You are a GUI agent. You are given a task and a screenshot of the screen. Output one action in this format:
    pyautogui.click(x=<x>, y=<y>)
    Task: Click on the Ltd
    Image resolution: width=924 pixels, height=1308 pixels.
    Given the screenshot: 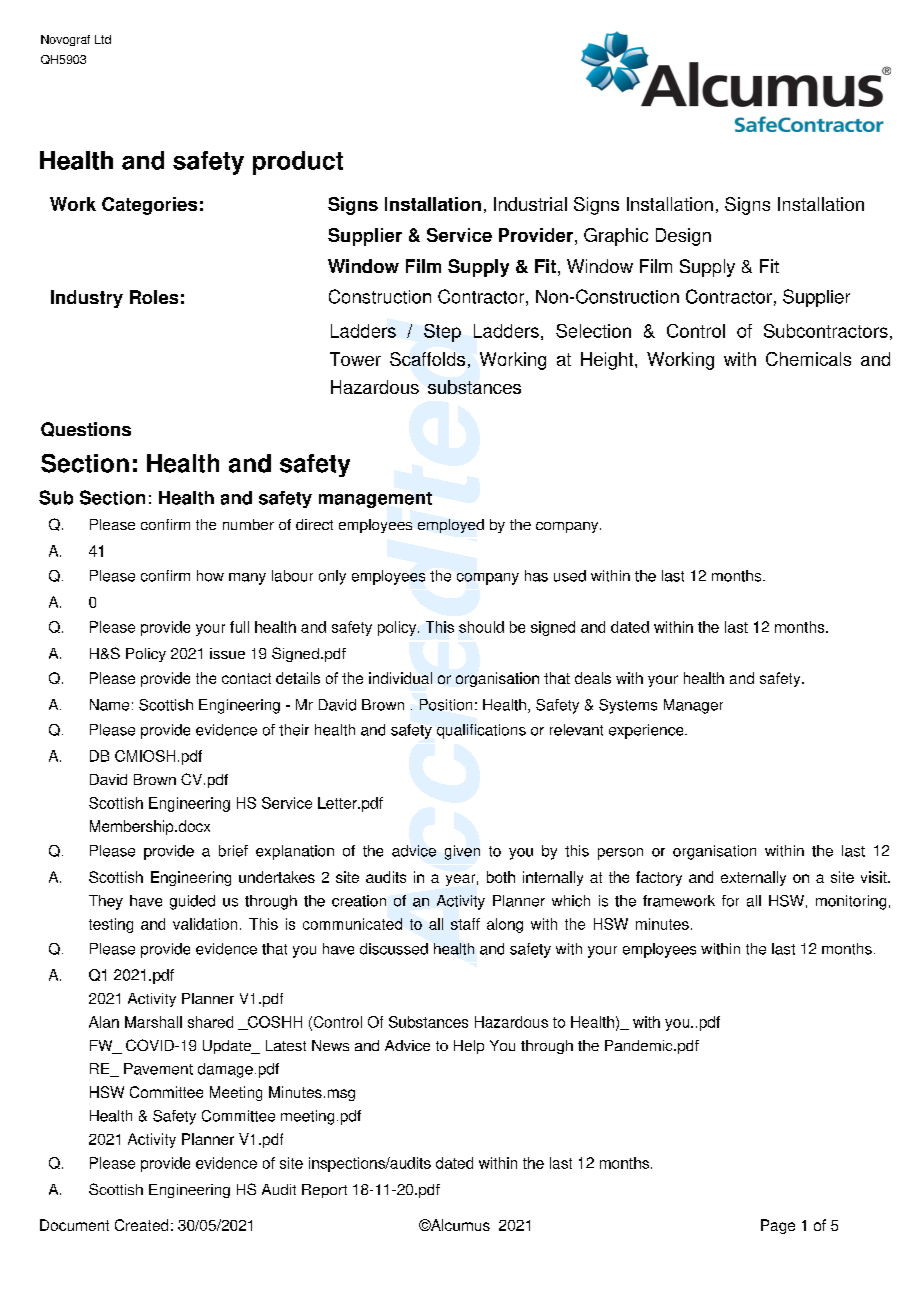 What is the action you would take?
    pyautogui.click(x=103, y=39)
